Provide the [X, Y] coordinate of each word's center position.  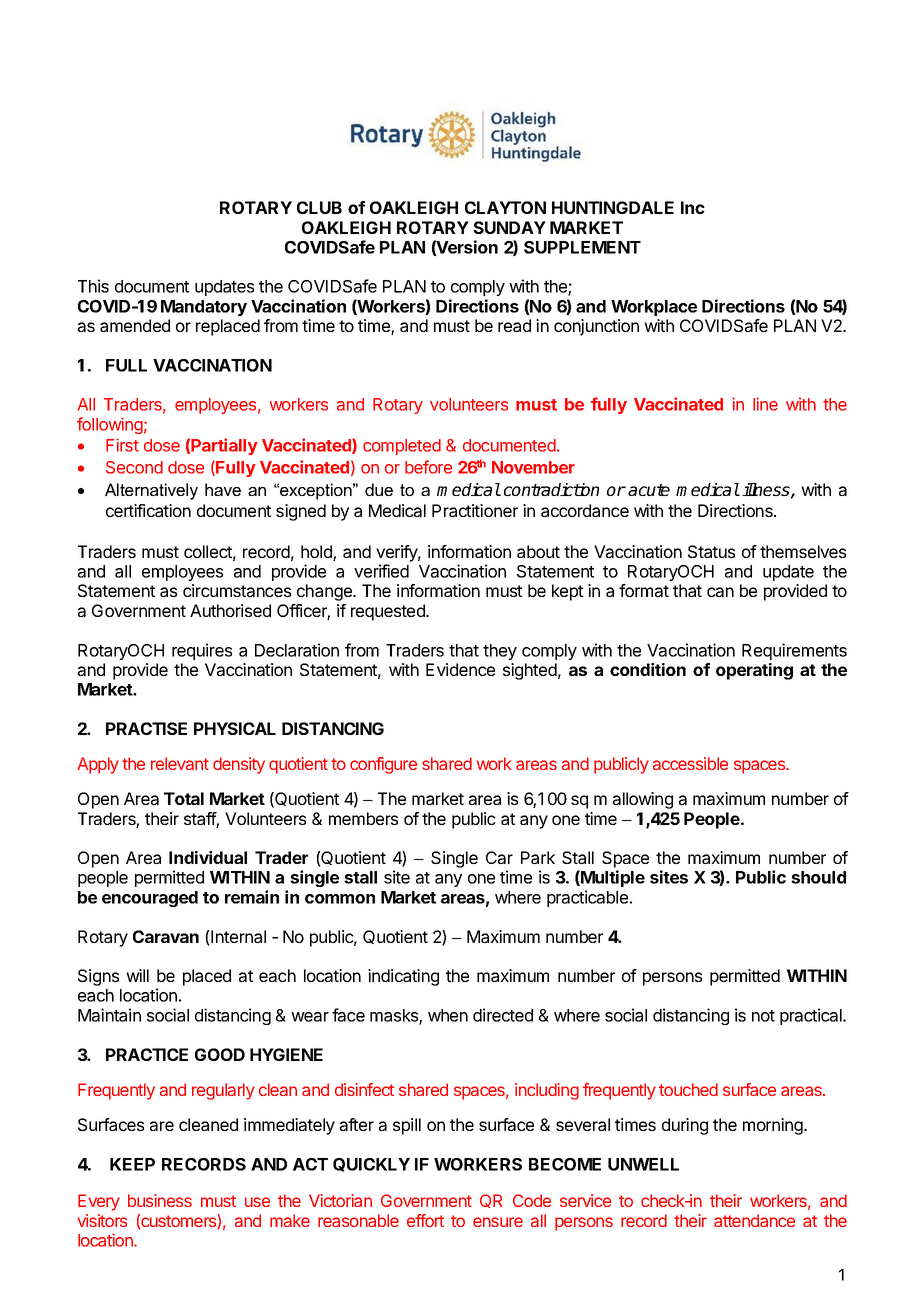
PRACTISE [146, 728]
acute [649, 490]
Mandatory [204, 308]
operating [754, 671]
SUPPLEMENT [582, 247]
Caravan [166, 936]
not [763, 1016]
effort [425, 1220]
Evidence [460, 669]
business [160, 1200]
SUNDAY [509, 227]
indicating [403, 977]
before [428, 467]
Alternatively [151, 491]
